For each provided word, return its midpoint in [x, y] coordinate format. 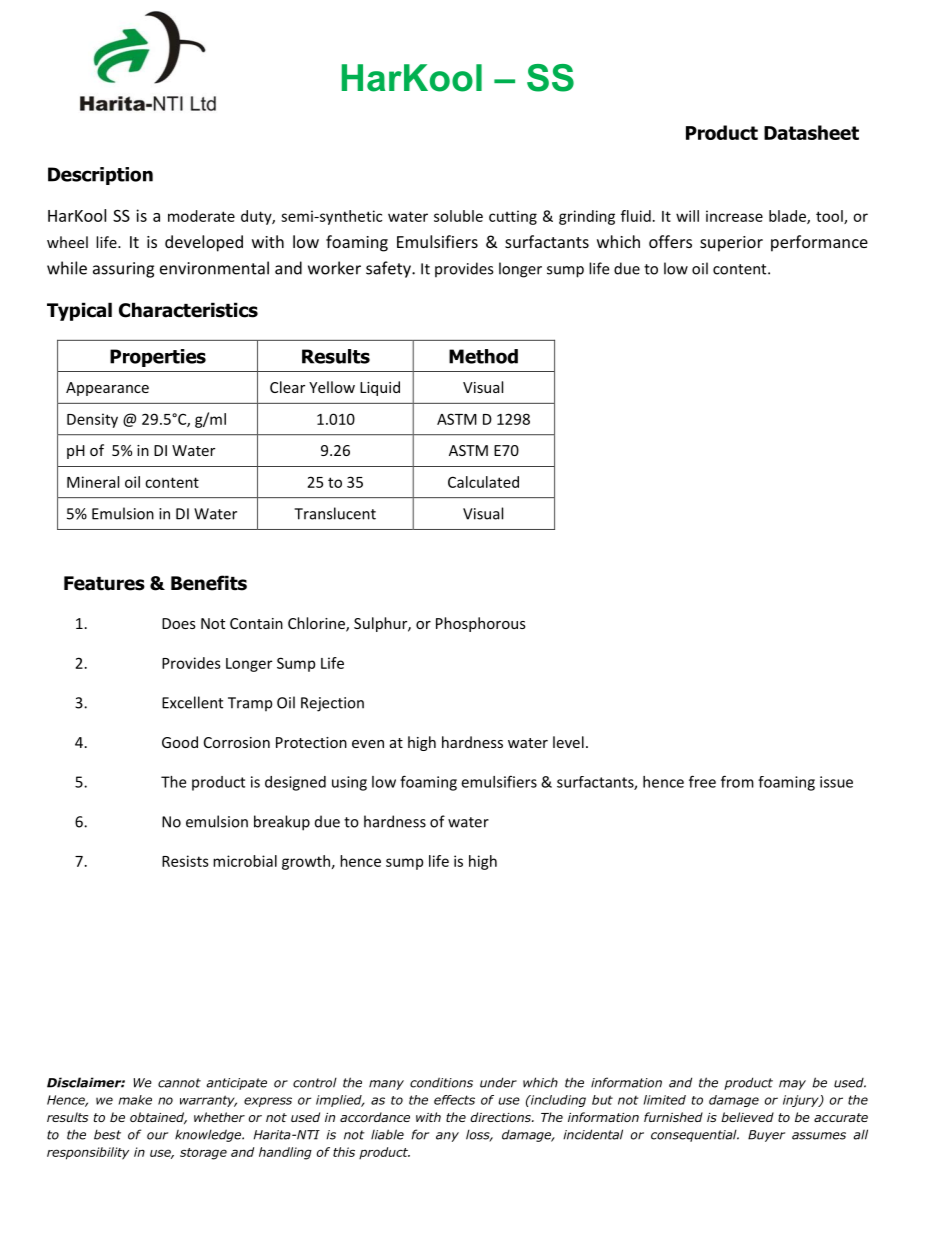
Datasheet [811, 132]
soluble [458, 216]
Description [100, 176]
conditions [441, 1082]
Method [483, 356]
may [792, 1085]
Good [180, 742]
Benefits [209, 583]
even [368, 744]
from [737, 781]
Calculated [483, 482]
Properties [158, 358]
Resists [185, 861]
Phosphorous [481, 624]
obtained [158, 1118]
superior [731, 244]
